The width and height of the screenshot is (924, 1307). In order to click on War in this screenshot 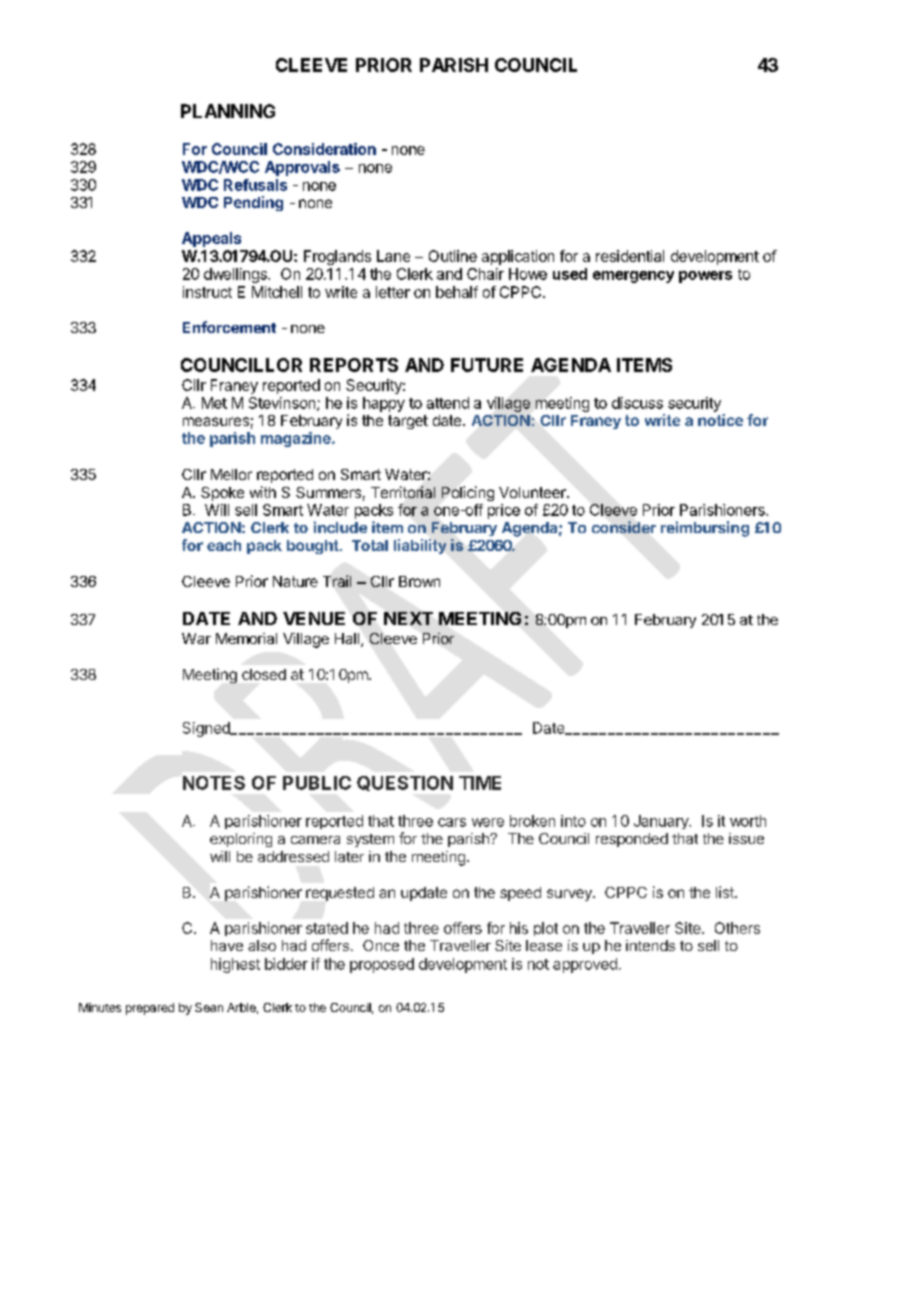, I will do `click(196, 638)`.
